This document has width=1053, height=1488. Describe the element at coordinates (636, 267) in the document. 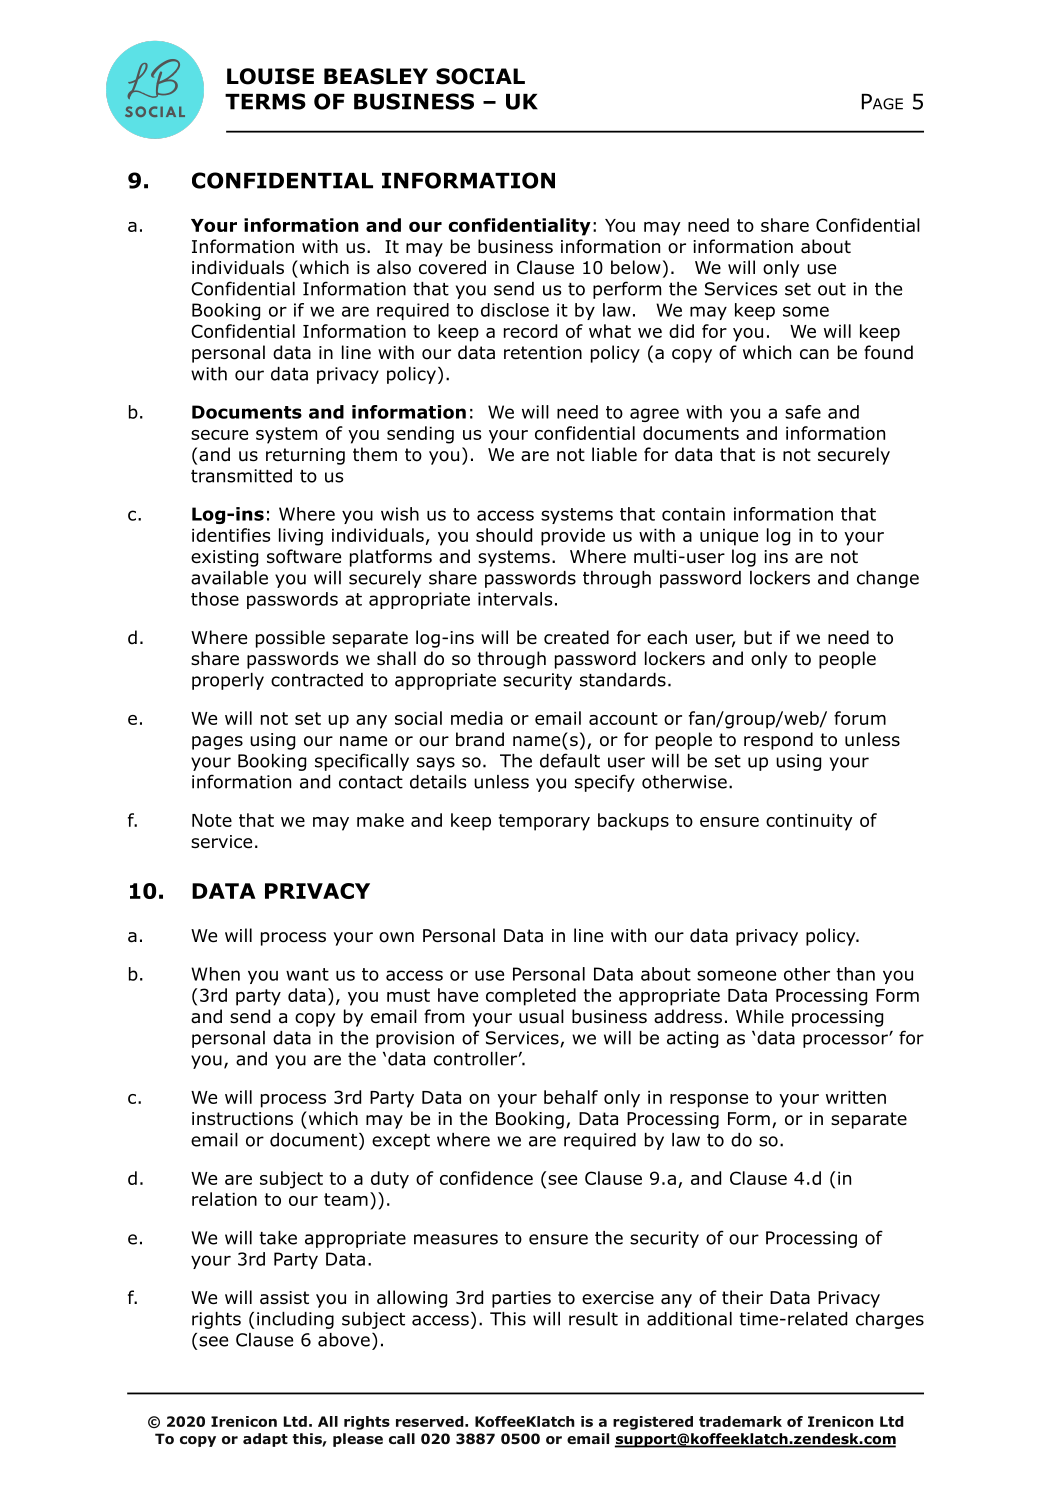

I see `below` at that location.
